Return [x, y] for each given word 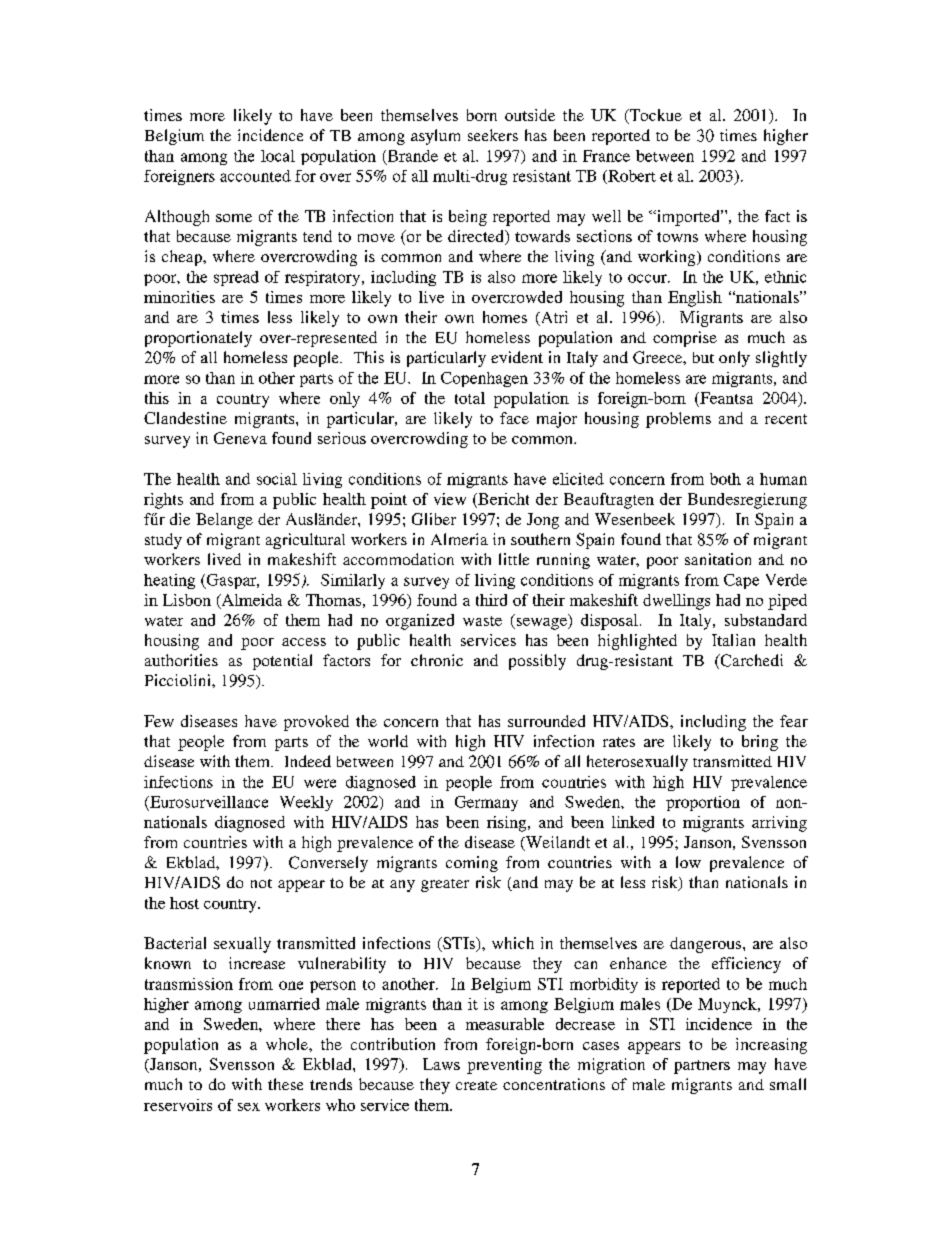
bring [760, 743]
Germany [486, 803]
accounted [255, 176]
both [725, 479]
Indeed [308, 761]
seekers [493, 135]
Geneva [240, 438]
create [476, 1085]
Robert [631, 177]
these [285, 1084]
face [514, 418]
